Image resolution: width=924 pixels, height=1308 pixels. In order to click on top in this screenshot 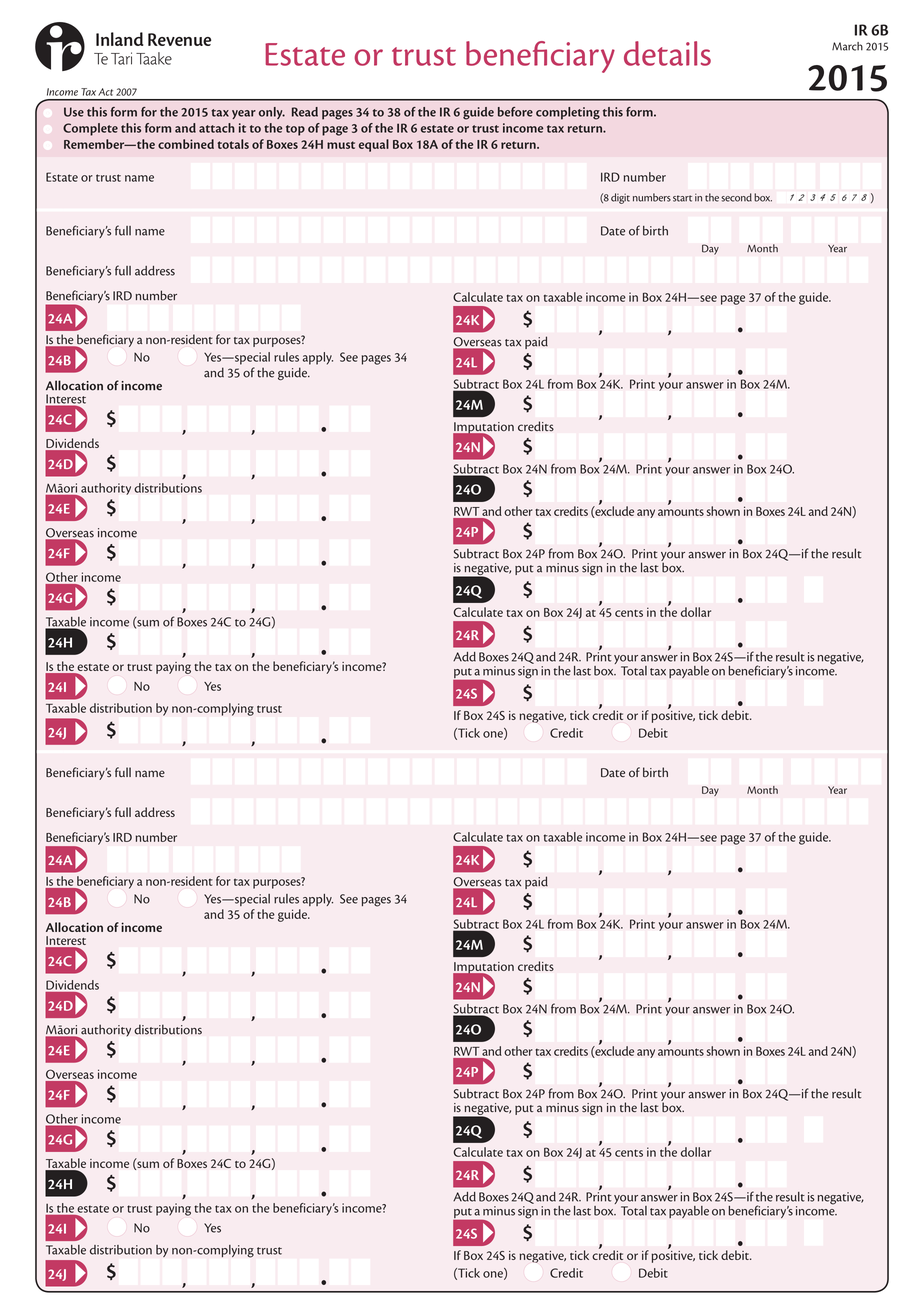, I will do `click(295, 130)`.
